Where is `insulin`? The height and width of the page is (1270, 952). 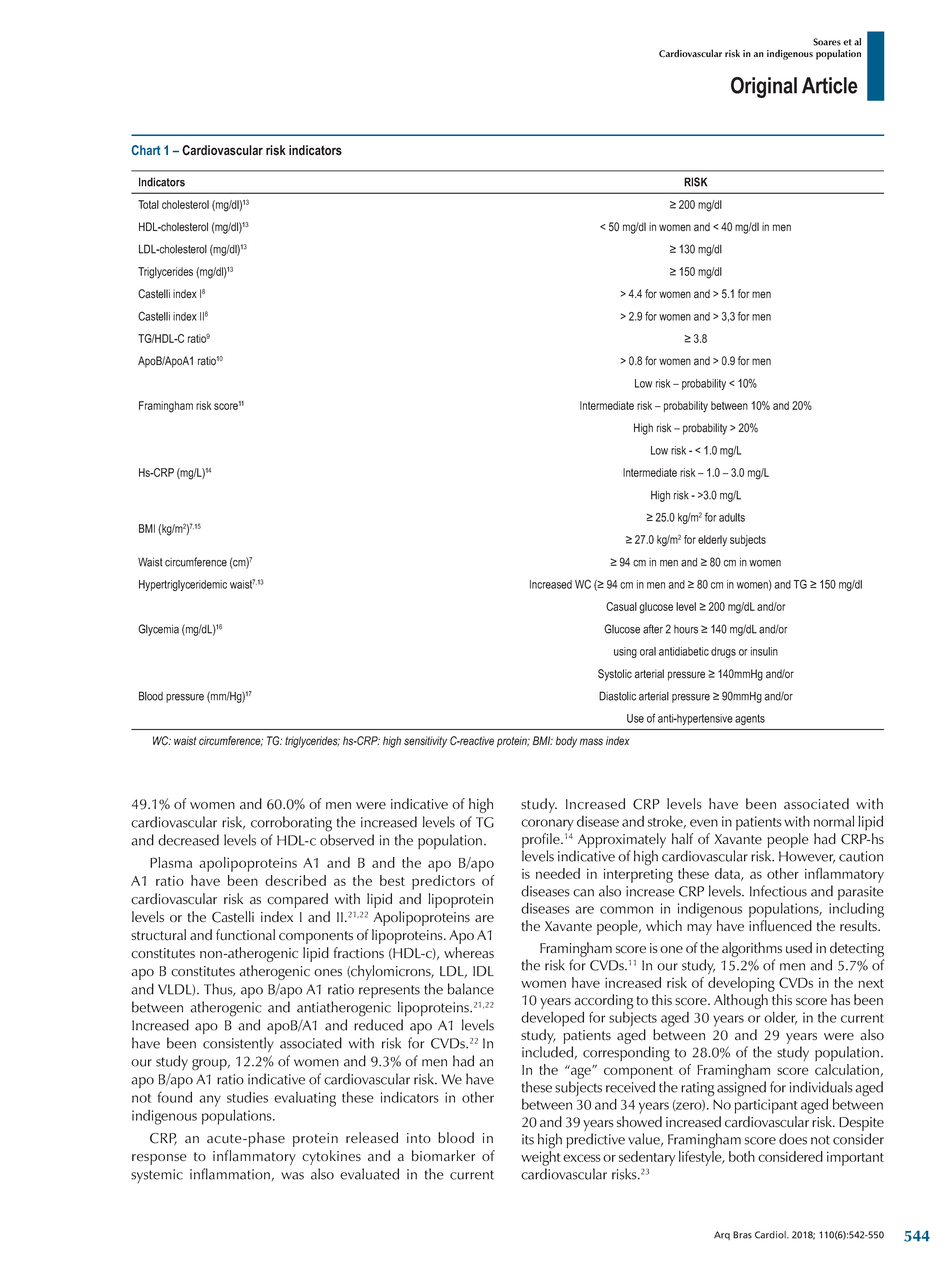
insulin is located at coordinates (764, 651).
